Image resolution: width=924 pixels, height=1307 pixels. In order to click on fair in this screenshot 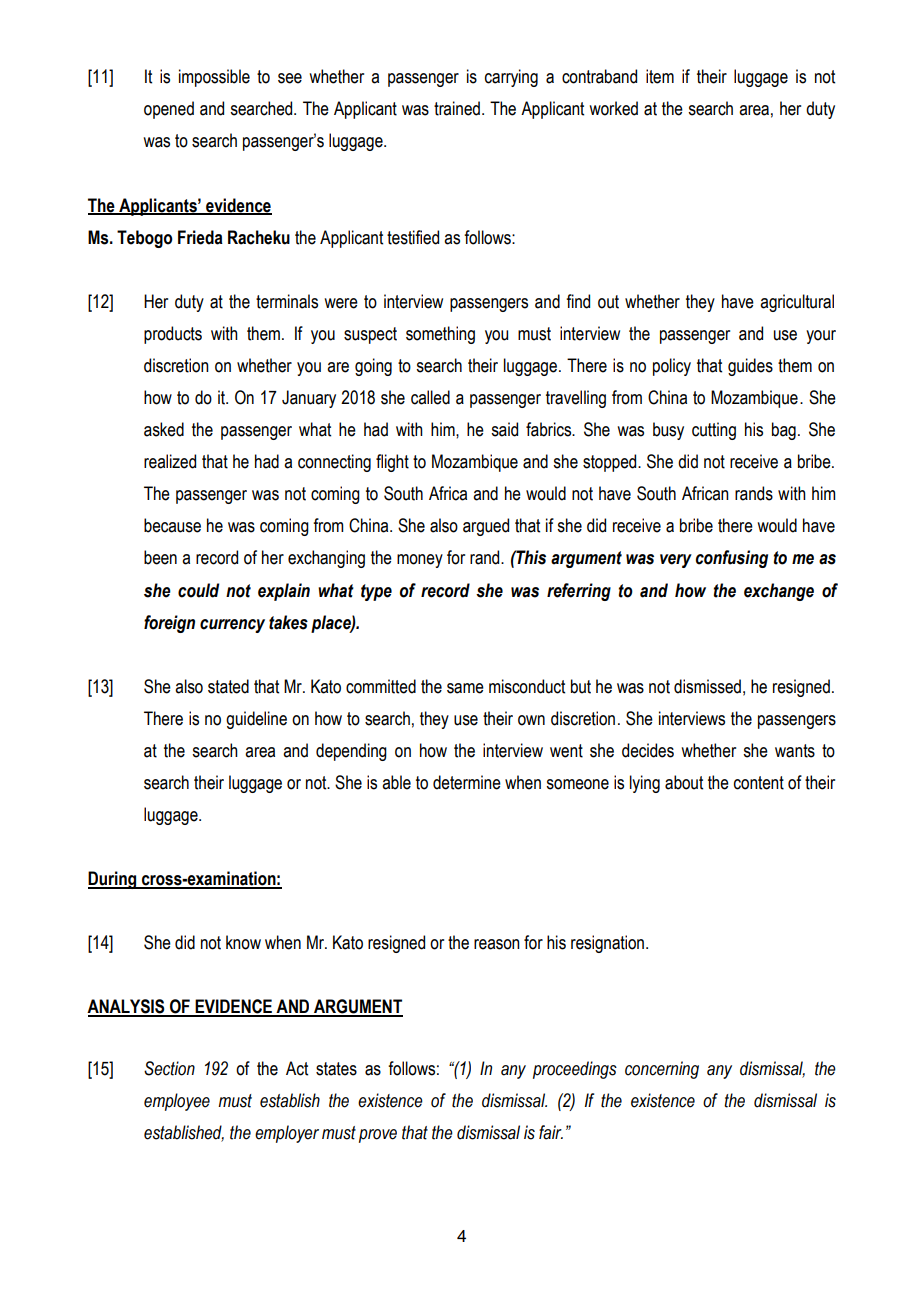, I will do `click(551, 1132)`.
